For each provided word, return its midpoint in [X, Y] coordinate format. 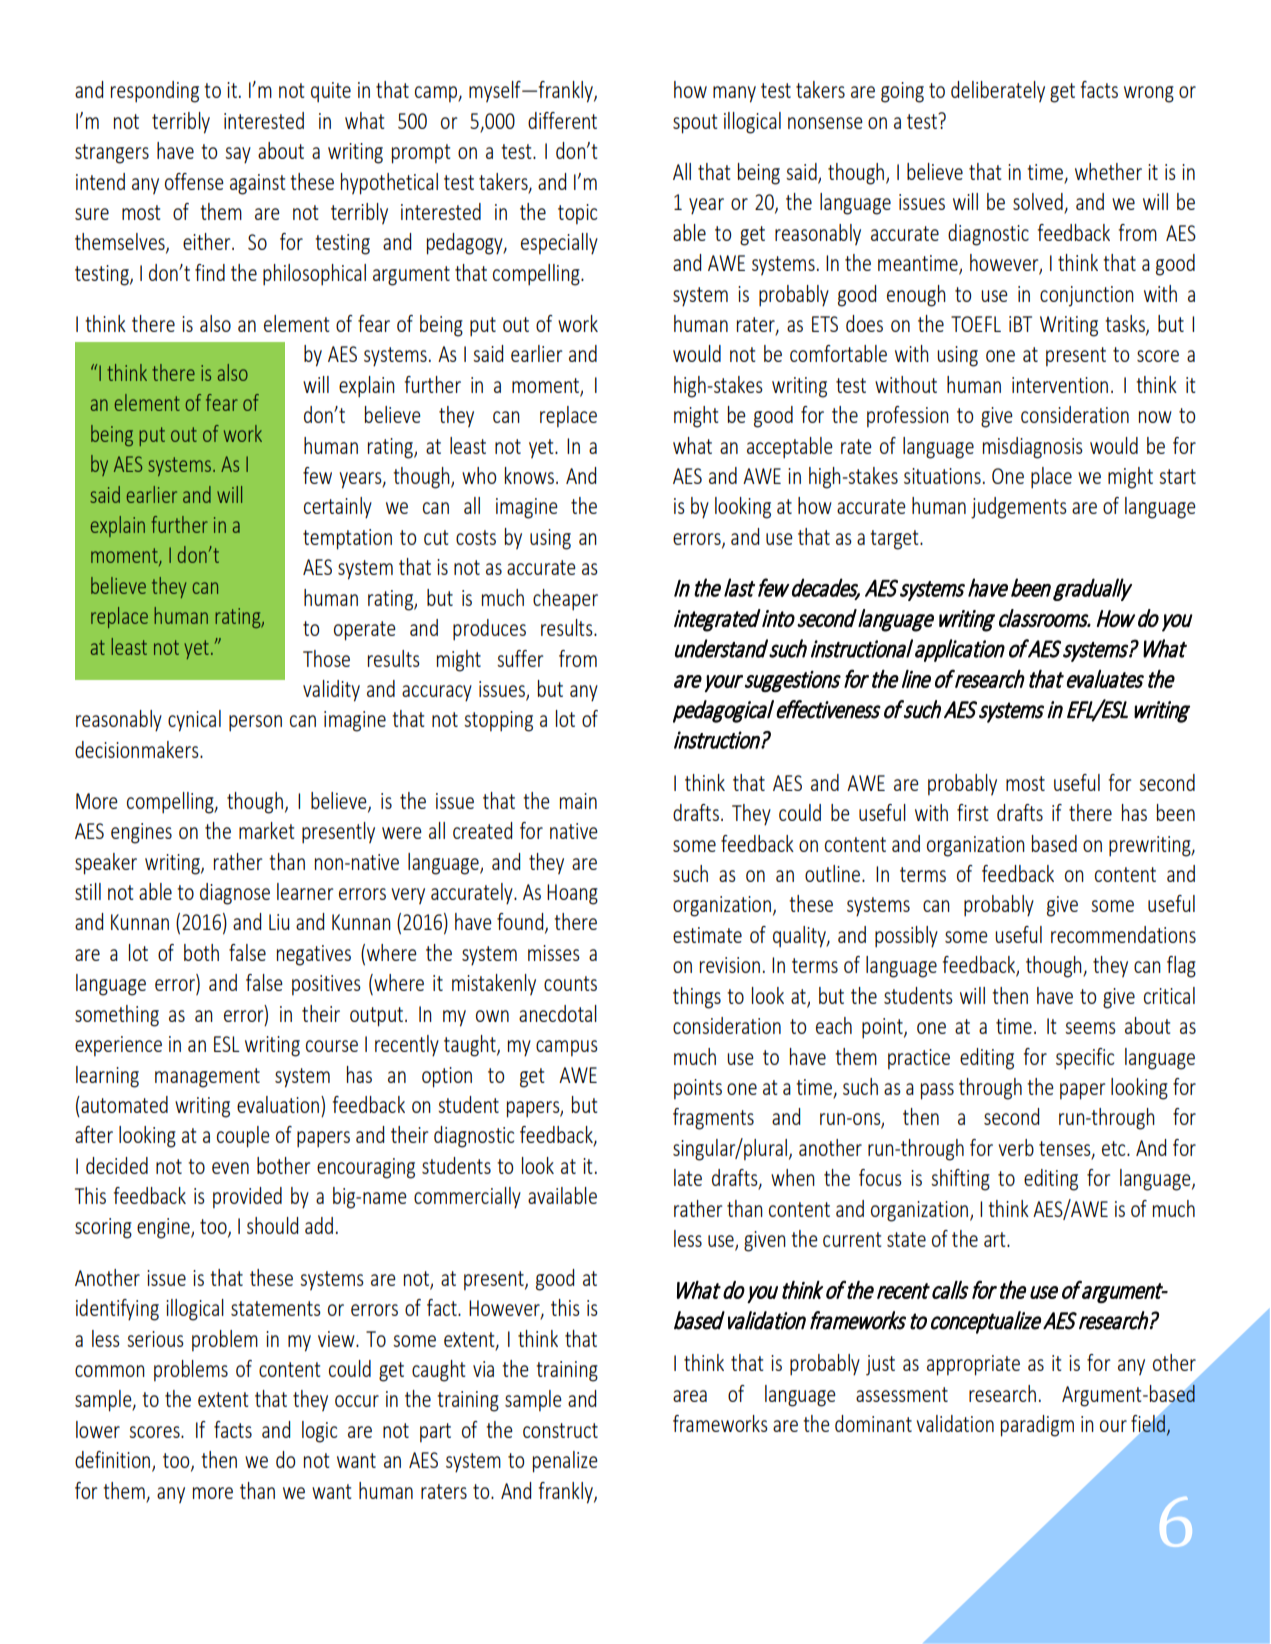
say [238, 155]
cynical [194, 721]
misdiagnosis [1033, 448]
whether [1108, 171]
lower [98, 1429]
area [690, 1396]
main [578, 801]
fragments [713, 1119]
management [207, 1078]
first [972, 812]
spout [695, 124]
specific [1085, 1059]
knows [529, 475]
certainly [338, 508]
